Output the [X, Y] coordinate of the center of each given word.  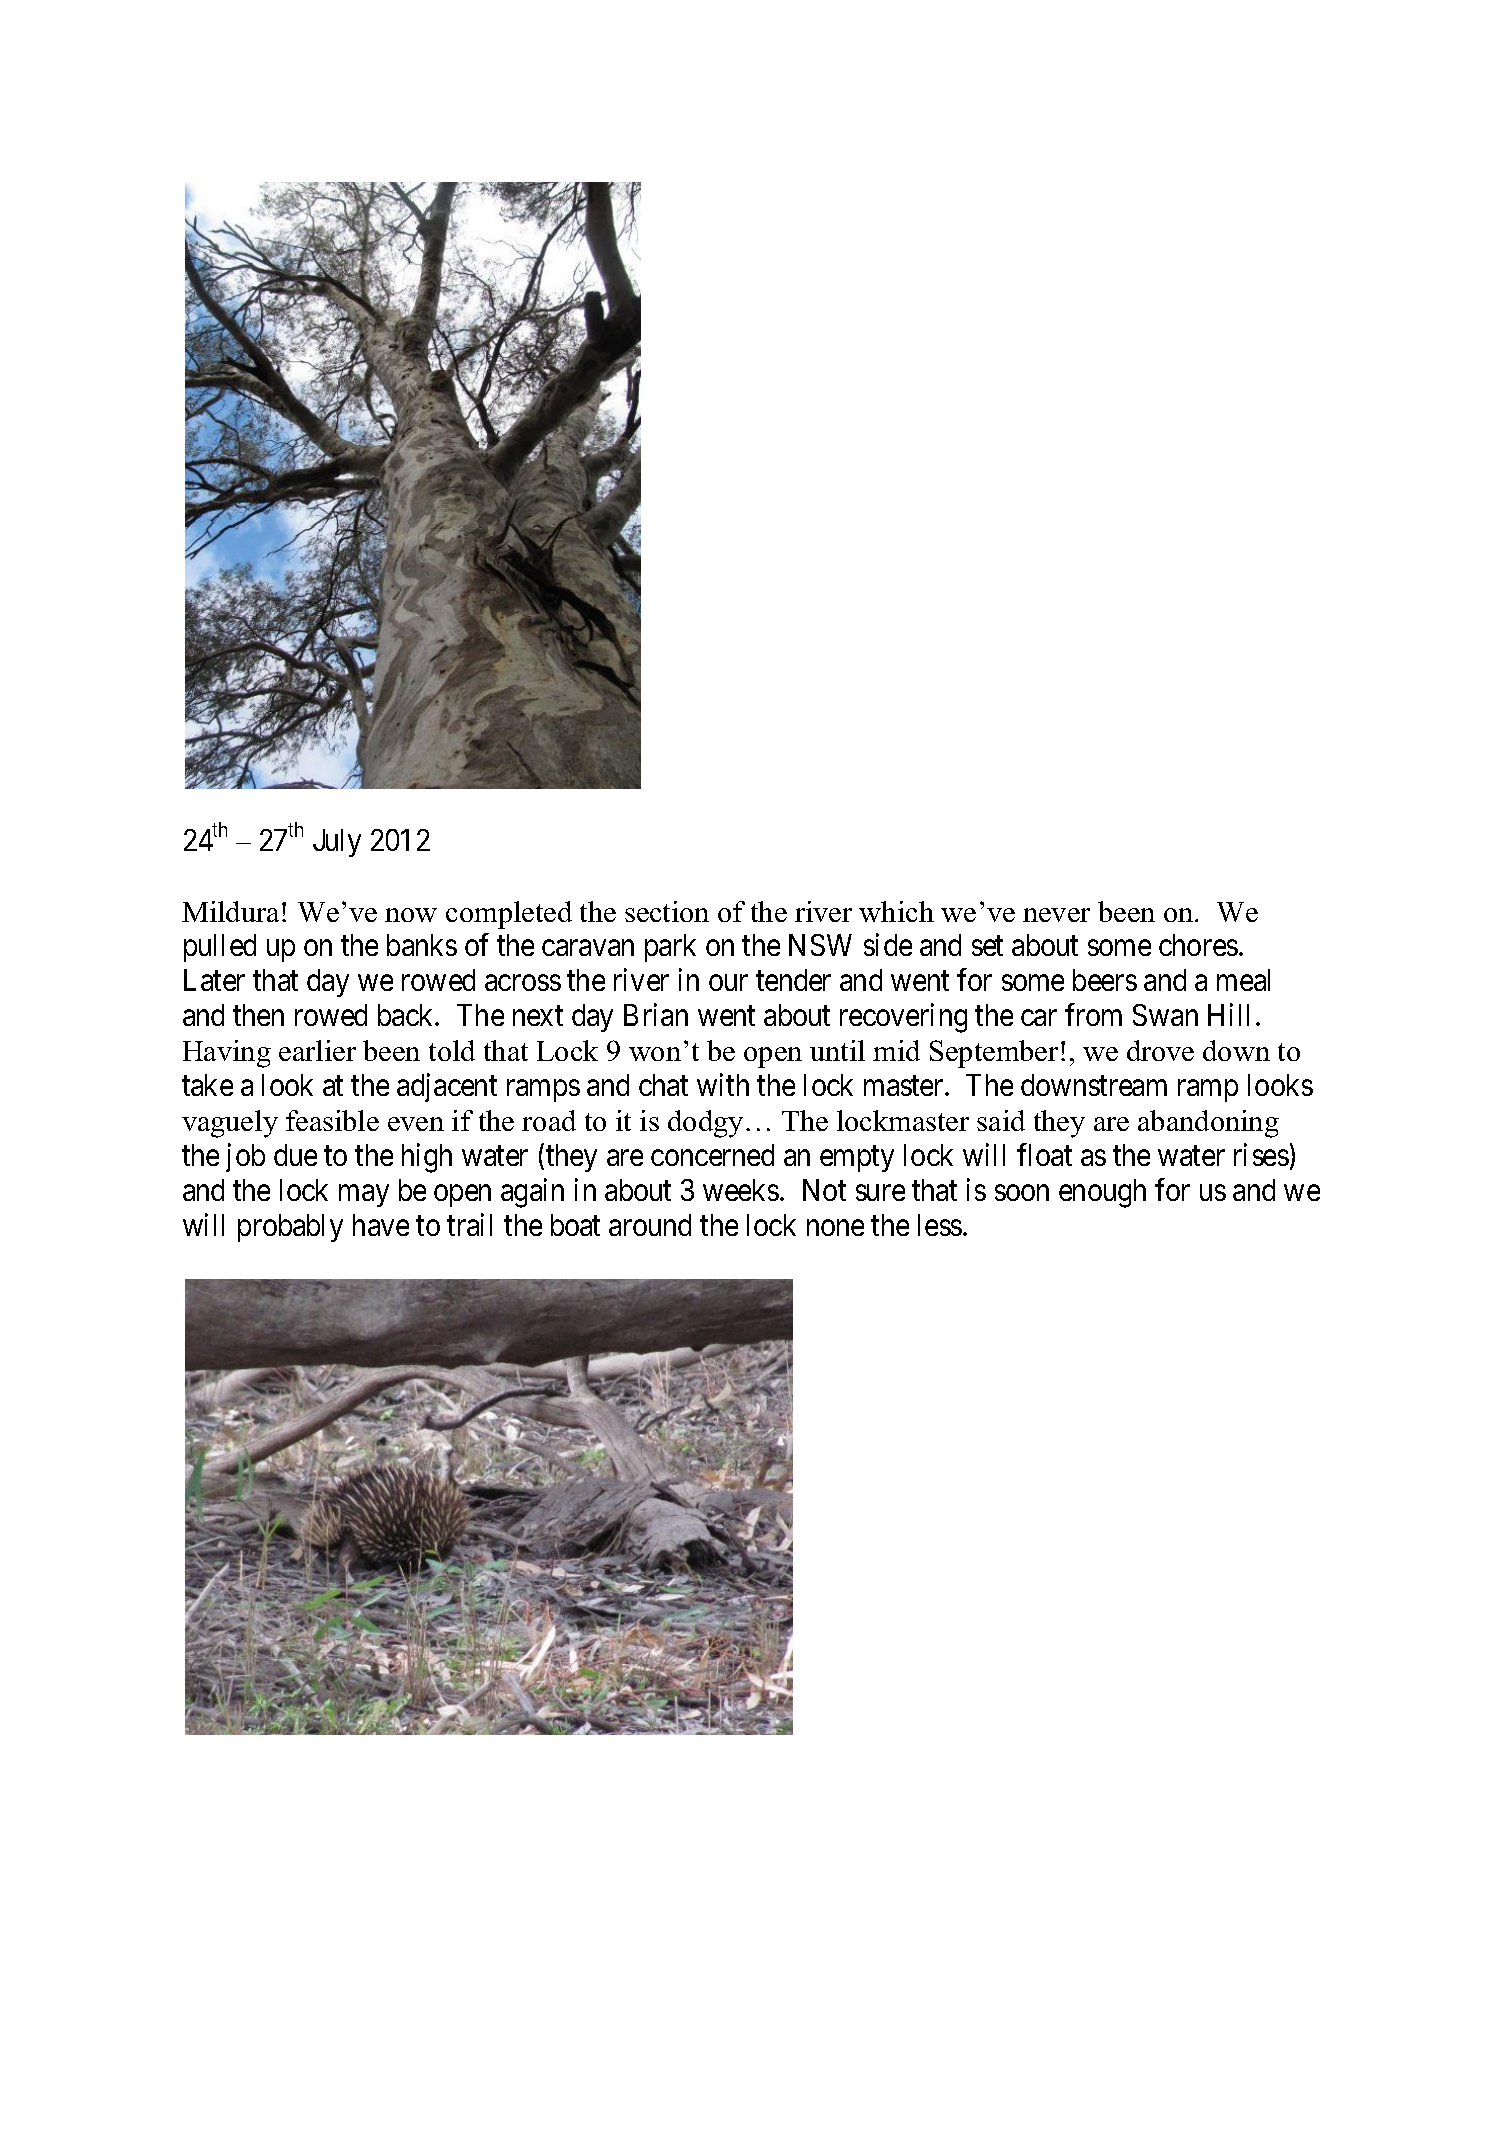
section [667, 911]
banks [422, 945]
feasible [332, 1120]
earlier [317, 1050]
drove [1160, 1050]
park [670, 948]
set [987, 946]
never [1056, 915]
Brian [656, 1015]
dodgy [705, 1124]
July [337, 843]
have [381, 1225]
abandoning [1208, 1124]
